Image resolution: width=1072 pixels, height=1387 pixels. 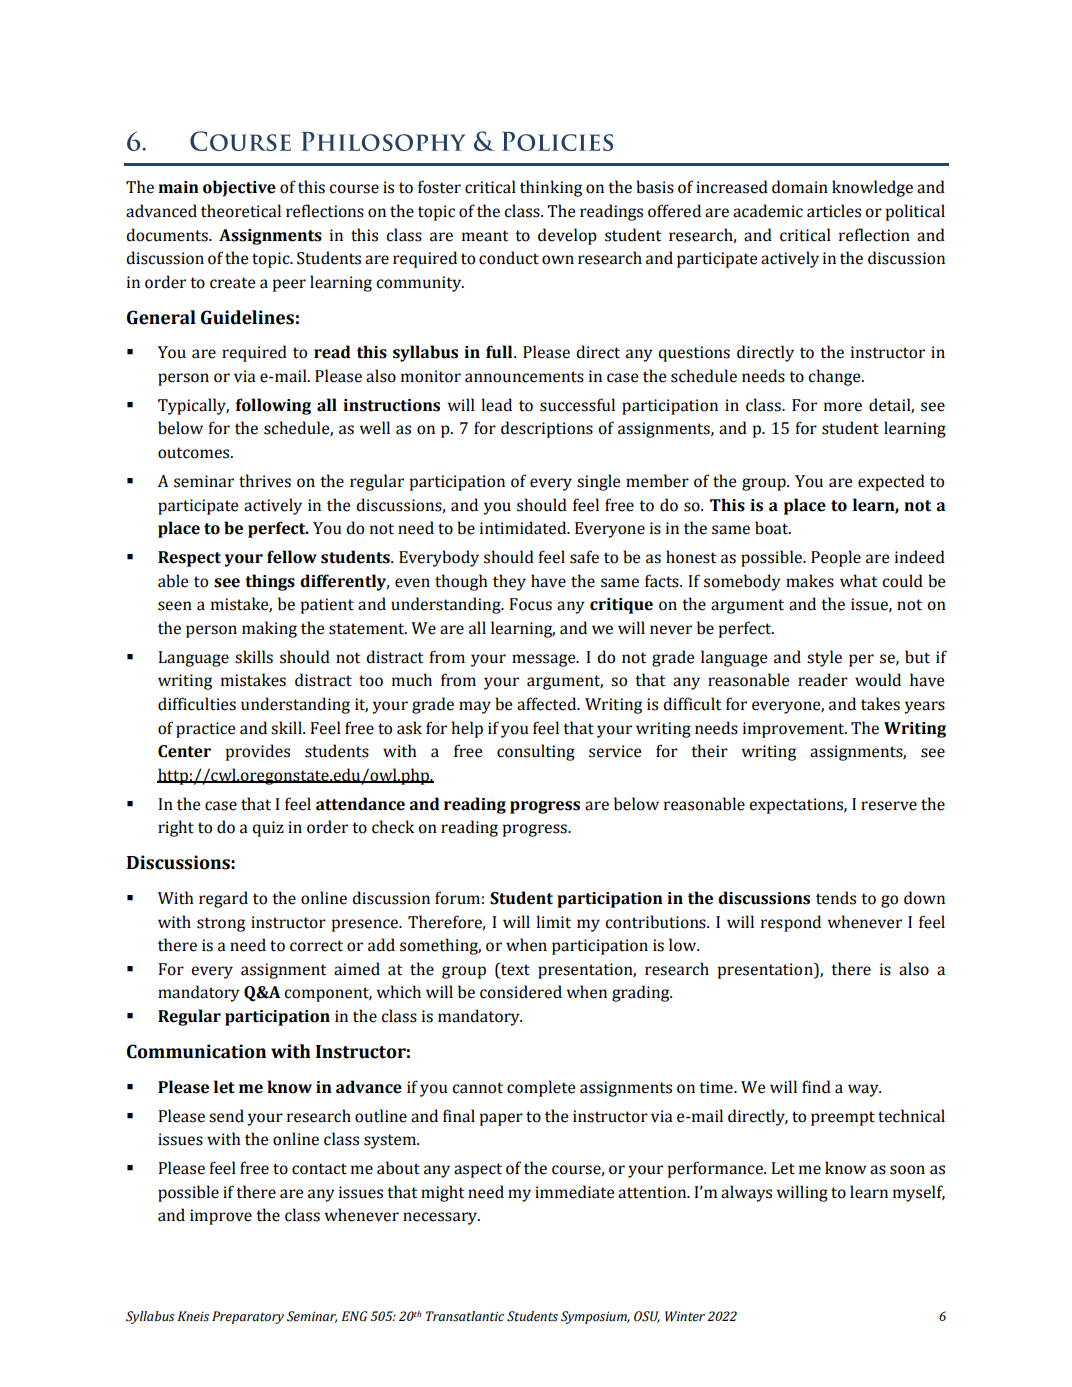 What do you see at coordinates (598, 482) in the image?
I see `single` at bounding box center [598, 482].
